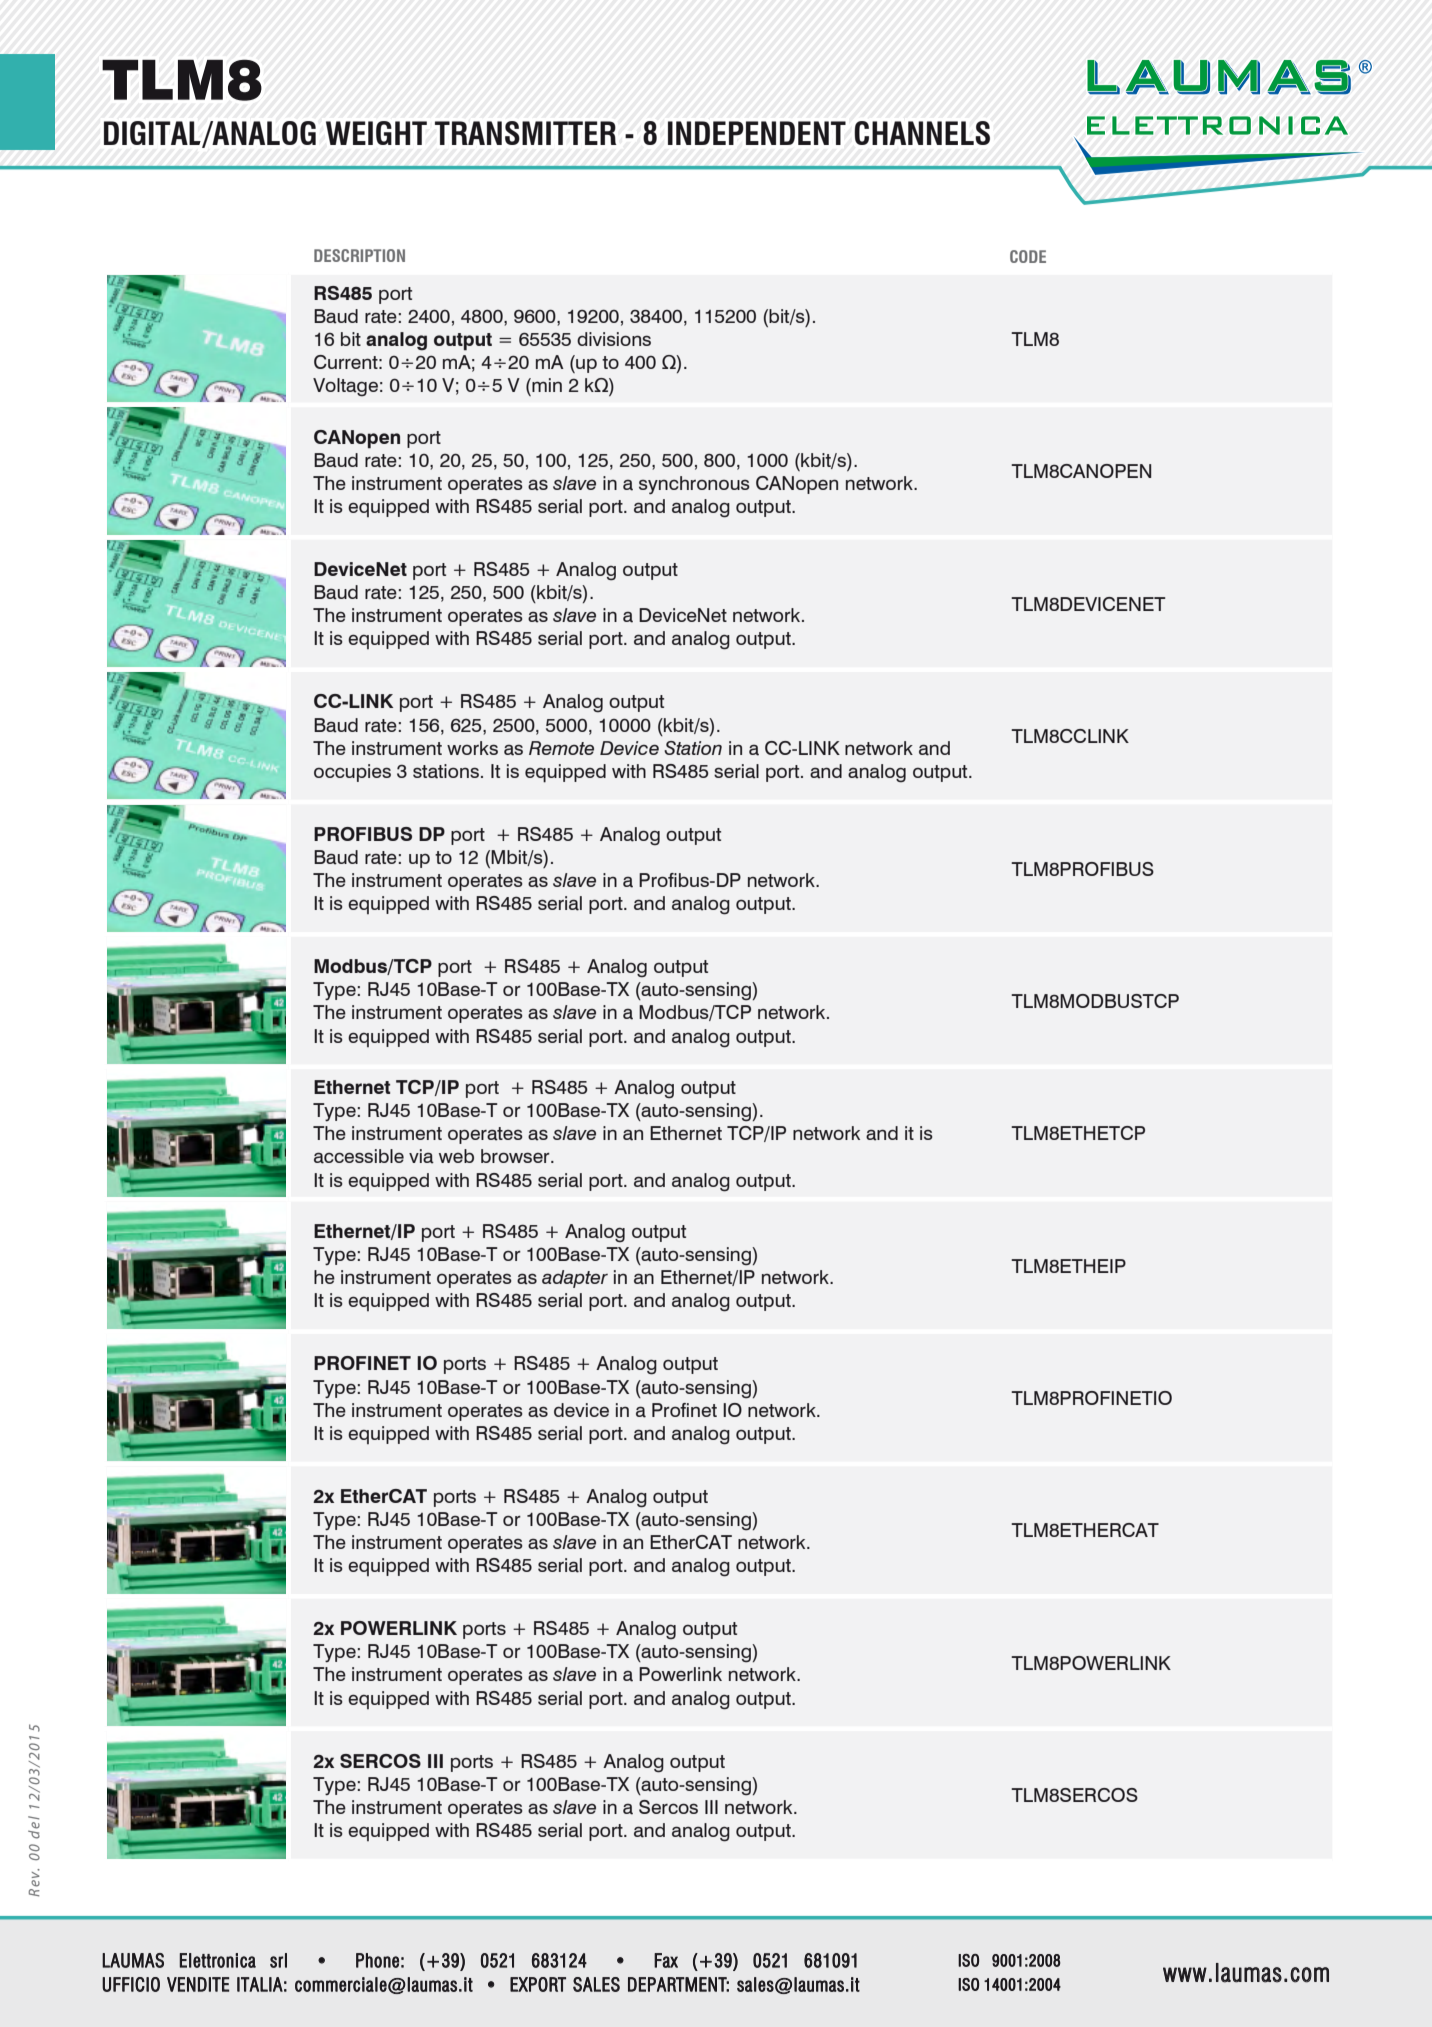 This document has height=2027, width=1432. I want to click on CODE, so click(1028, 256).
